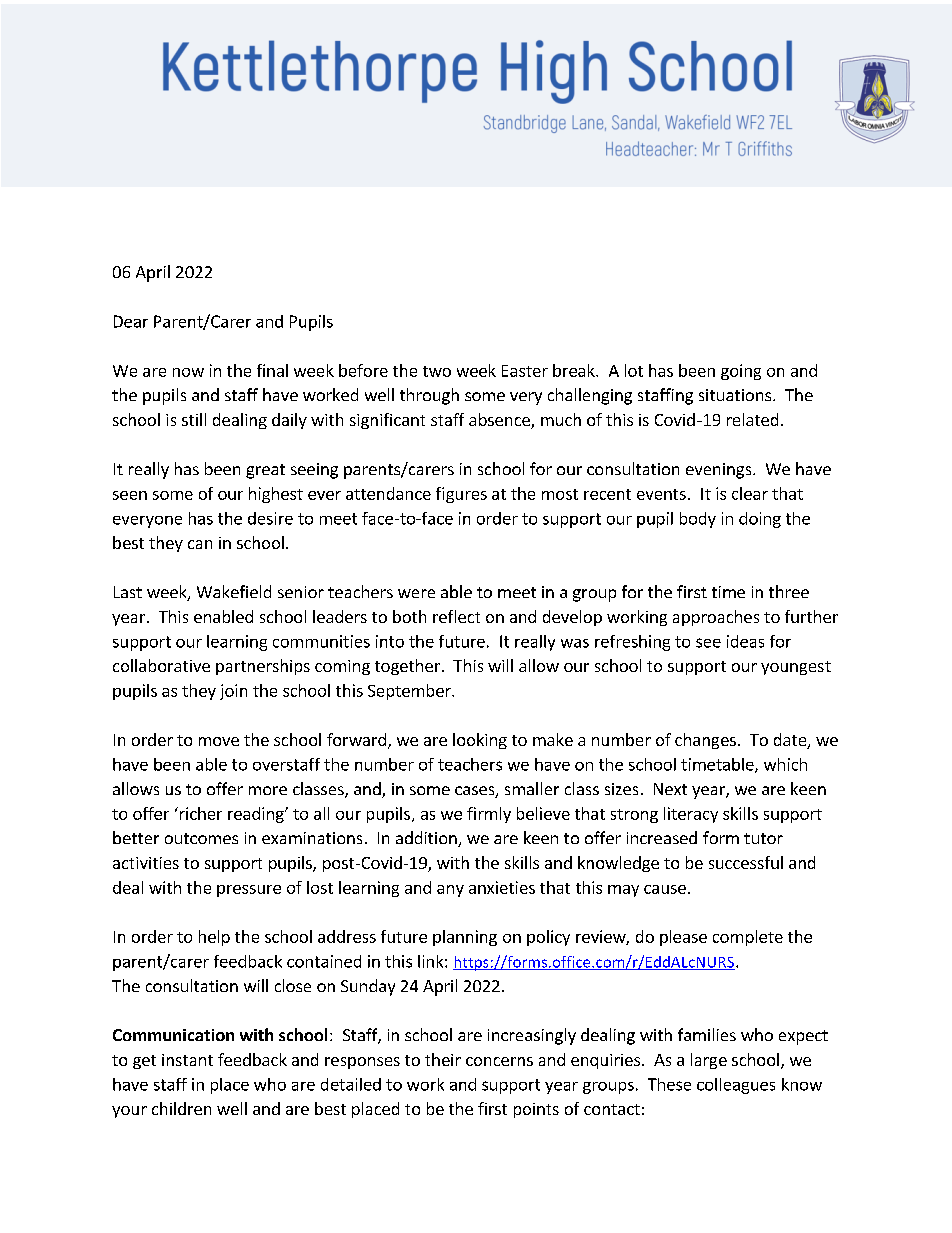  Describe the element at coordinates (181, 1108) in the image. I see `children` at that location.
